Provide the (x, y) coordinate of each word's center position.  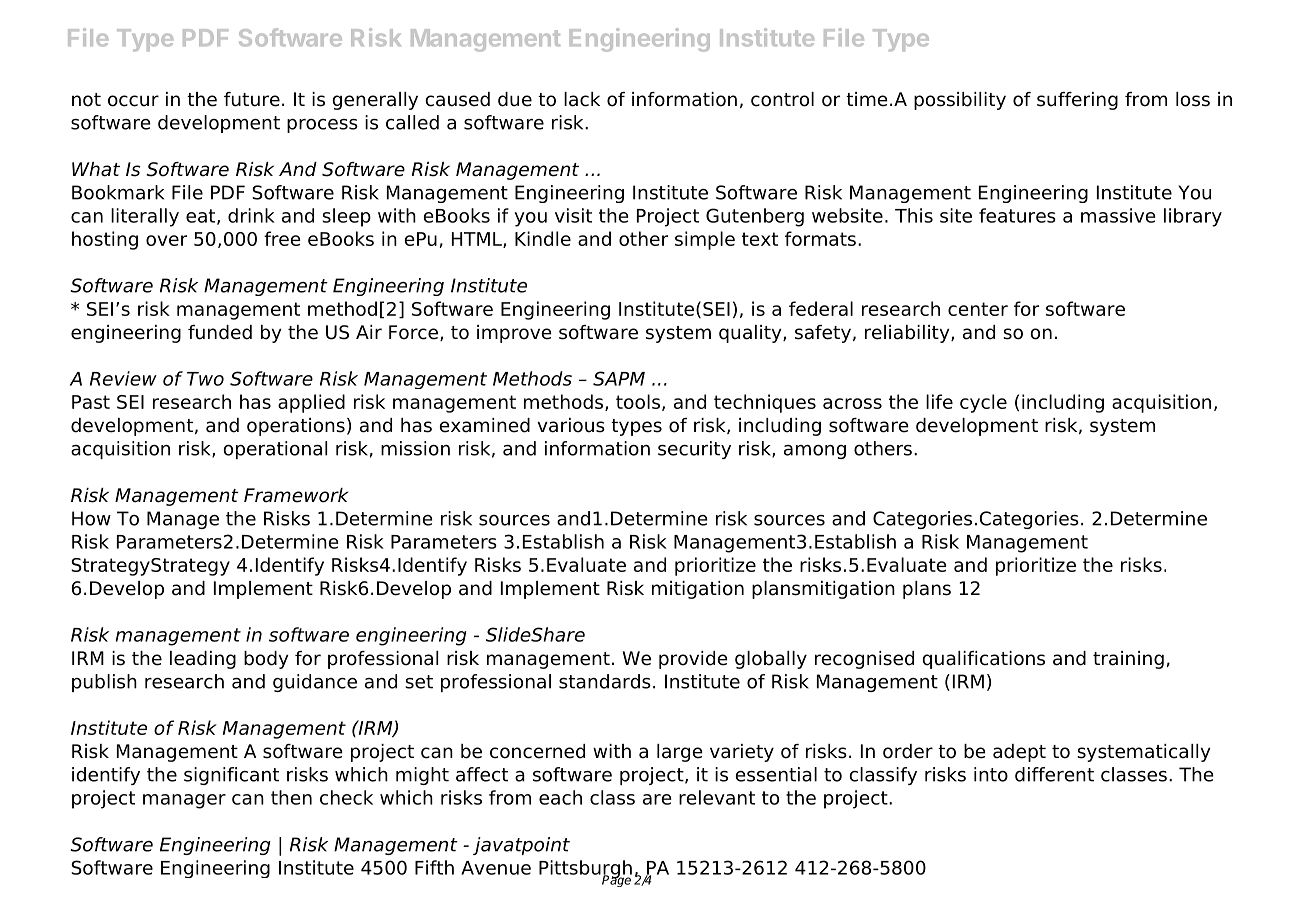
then (291, 797)
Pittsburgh (585, 870)
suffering (1077, 101)
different (1054, 774)
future (252, 99)
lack (582, 99)
